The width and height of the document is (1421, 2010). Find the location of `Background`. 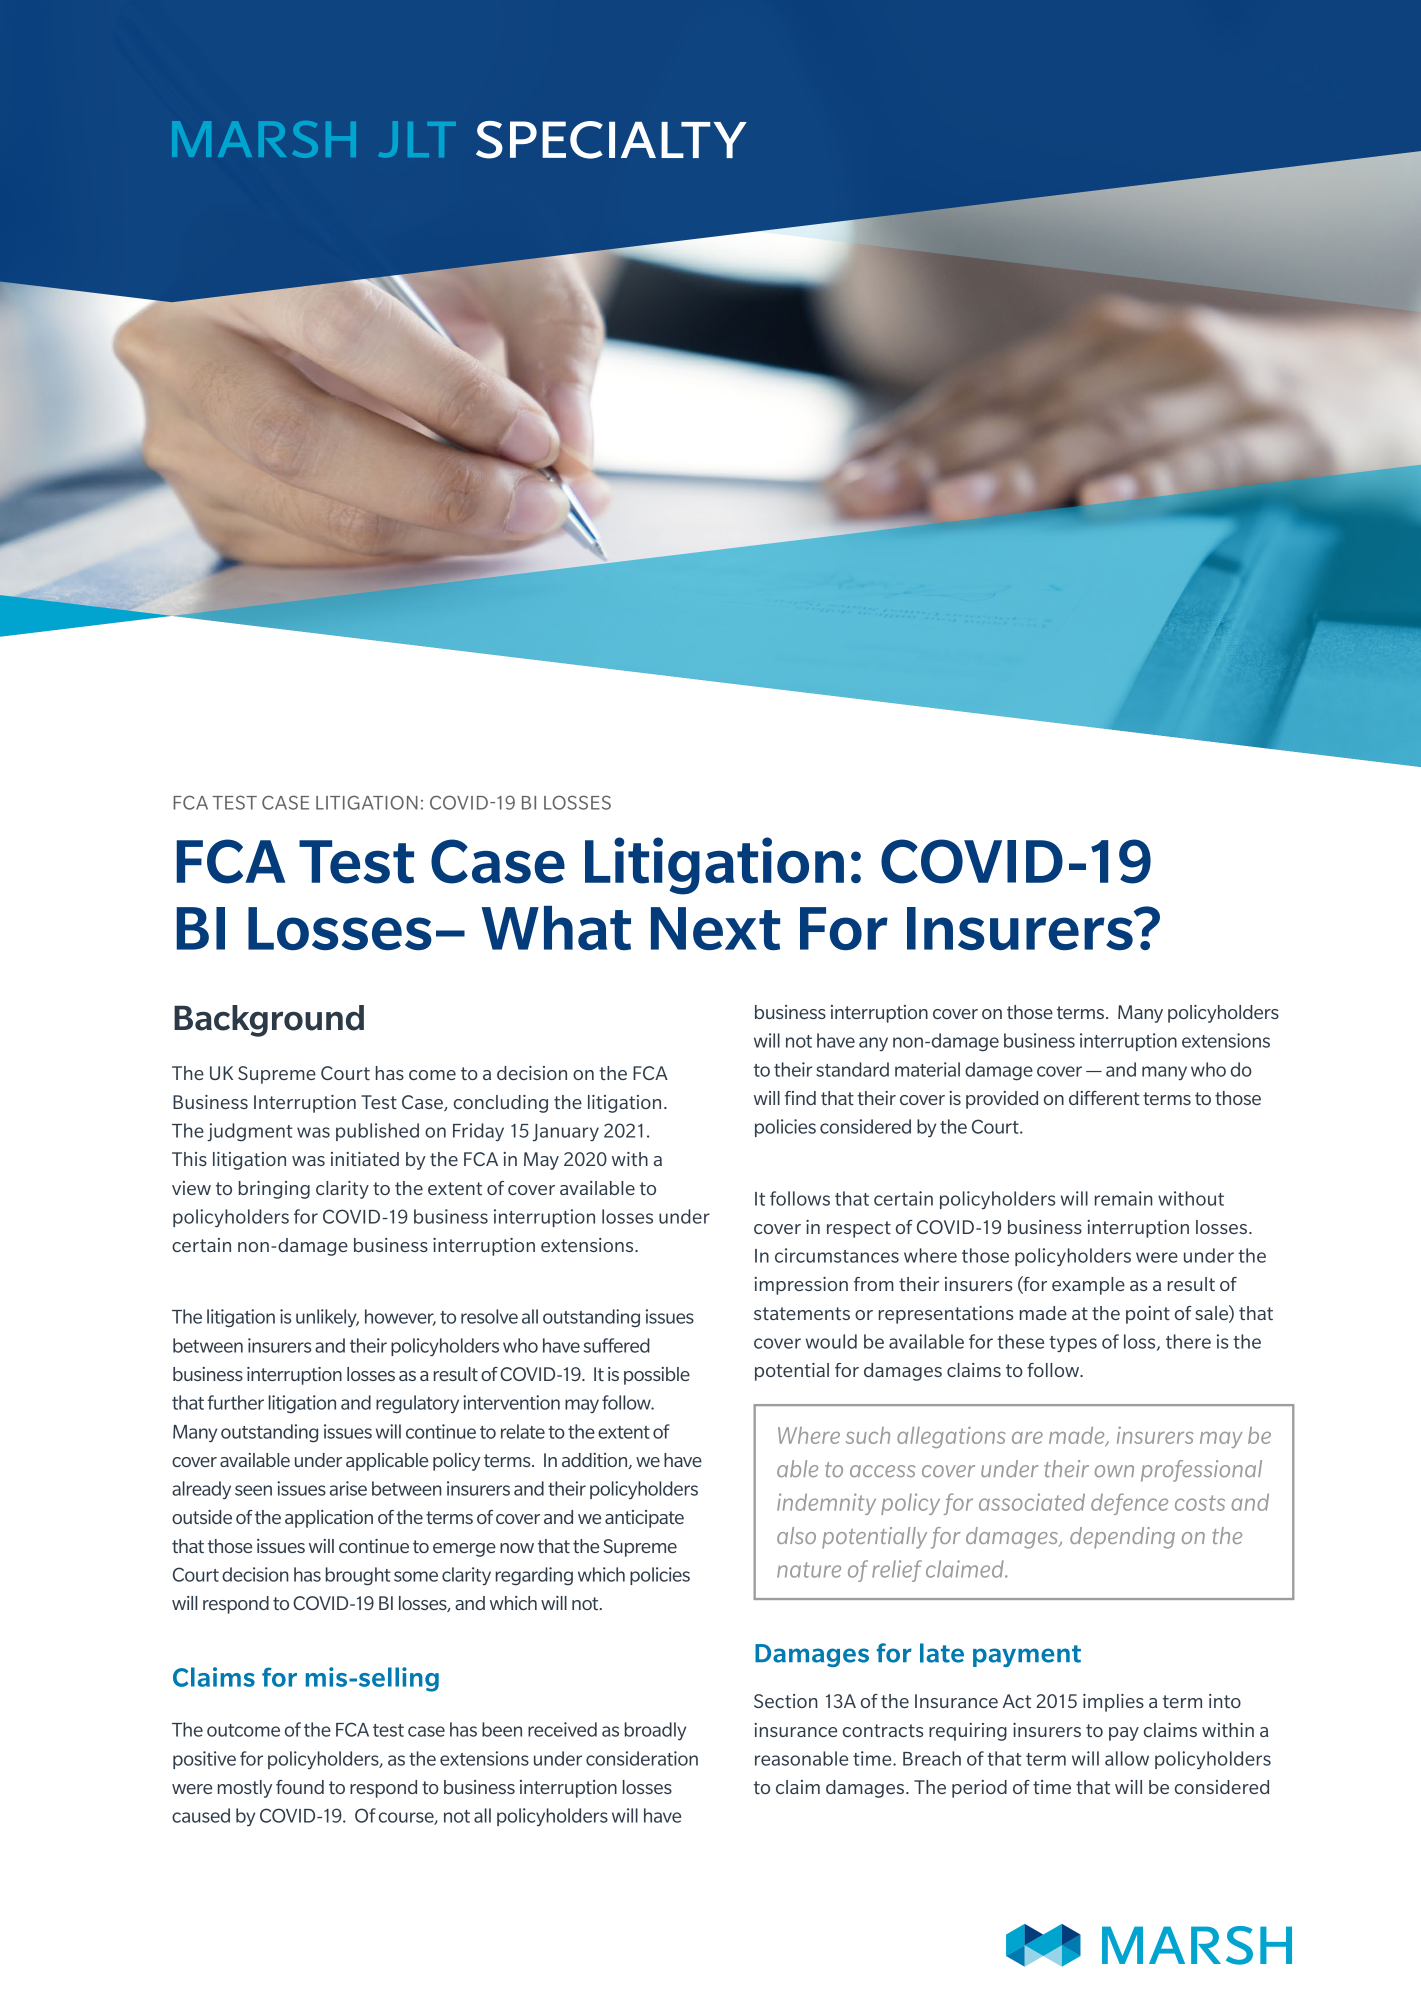

Background is located at coordinates (269, 1021).
